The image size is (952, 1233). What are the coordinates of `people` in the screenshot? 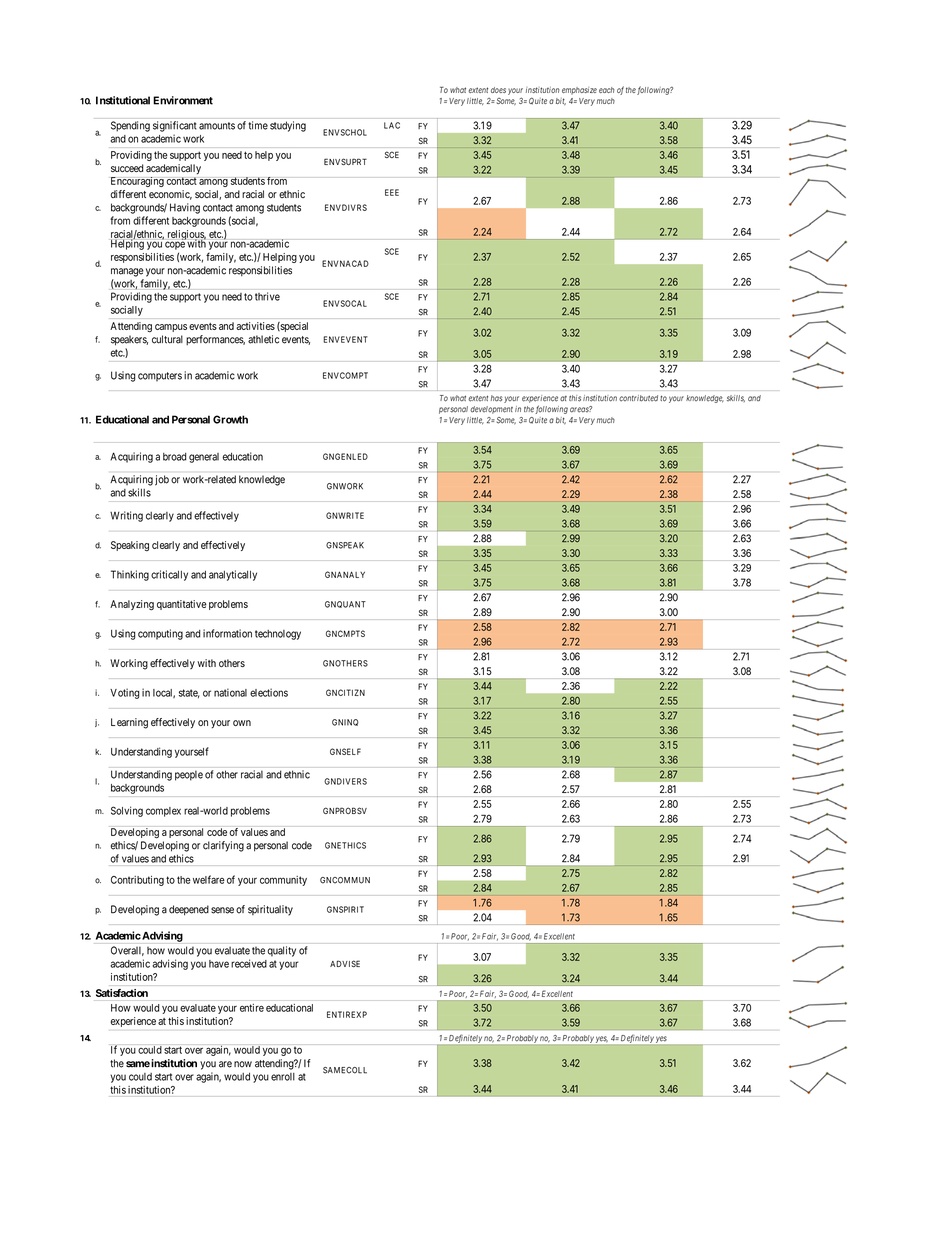 It's located at (189, 775).
